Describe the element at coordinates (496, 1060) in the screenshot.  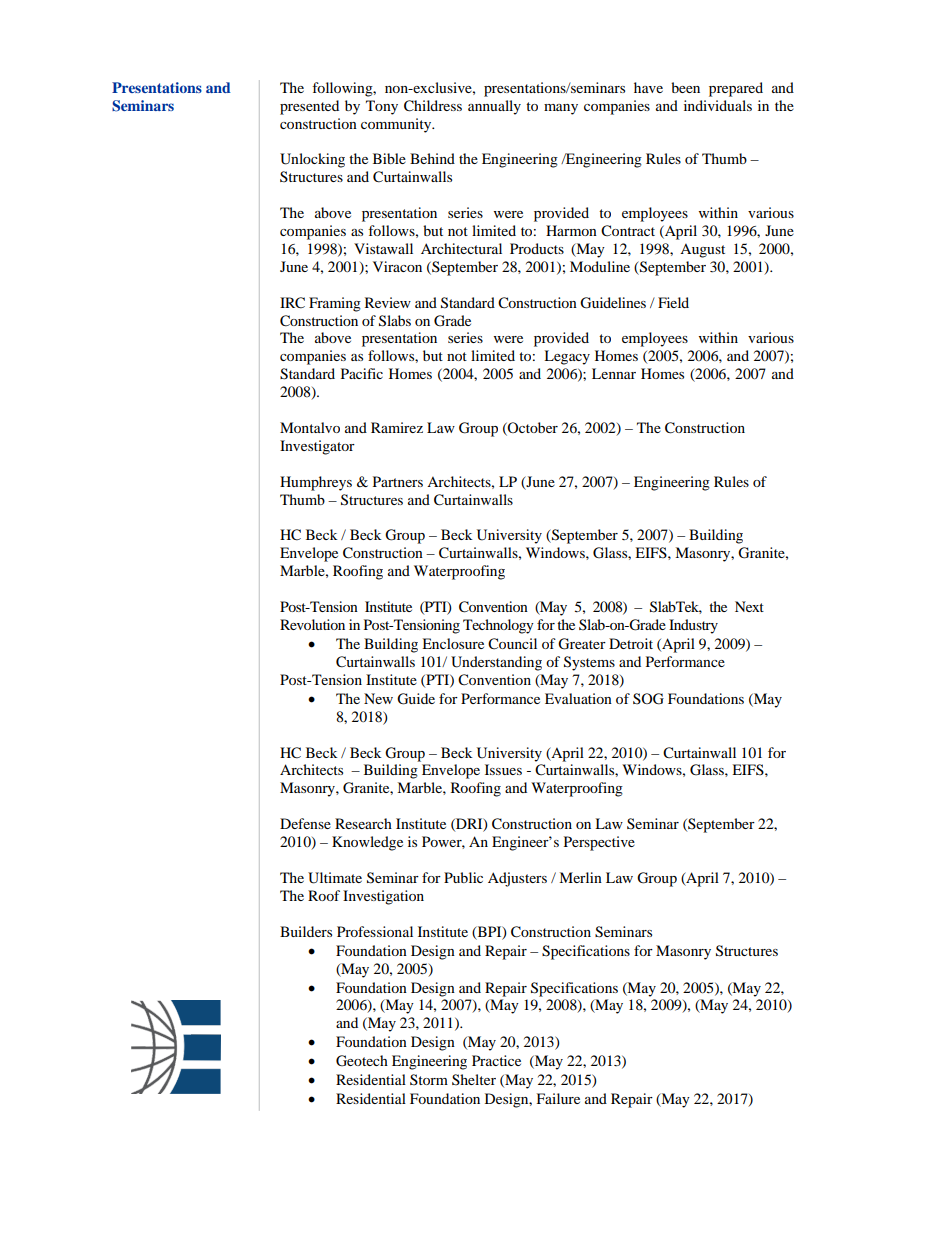
I see `Practice` at that location.
